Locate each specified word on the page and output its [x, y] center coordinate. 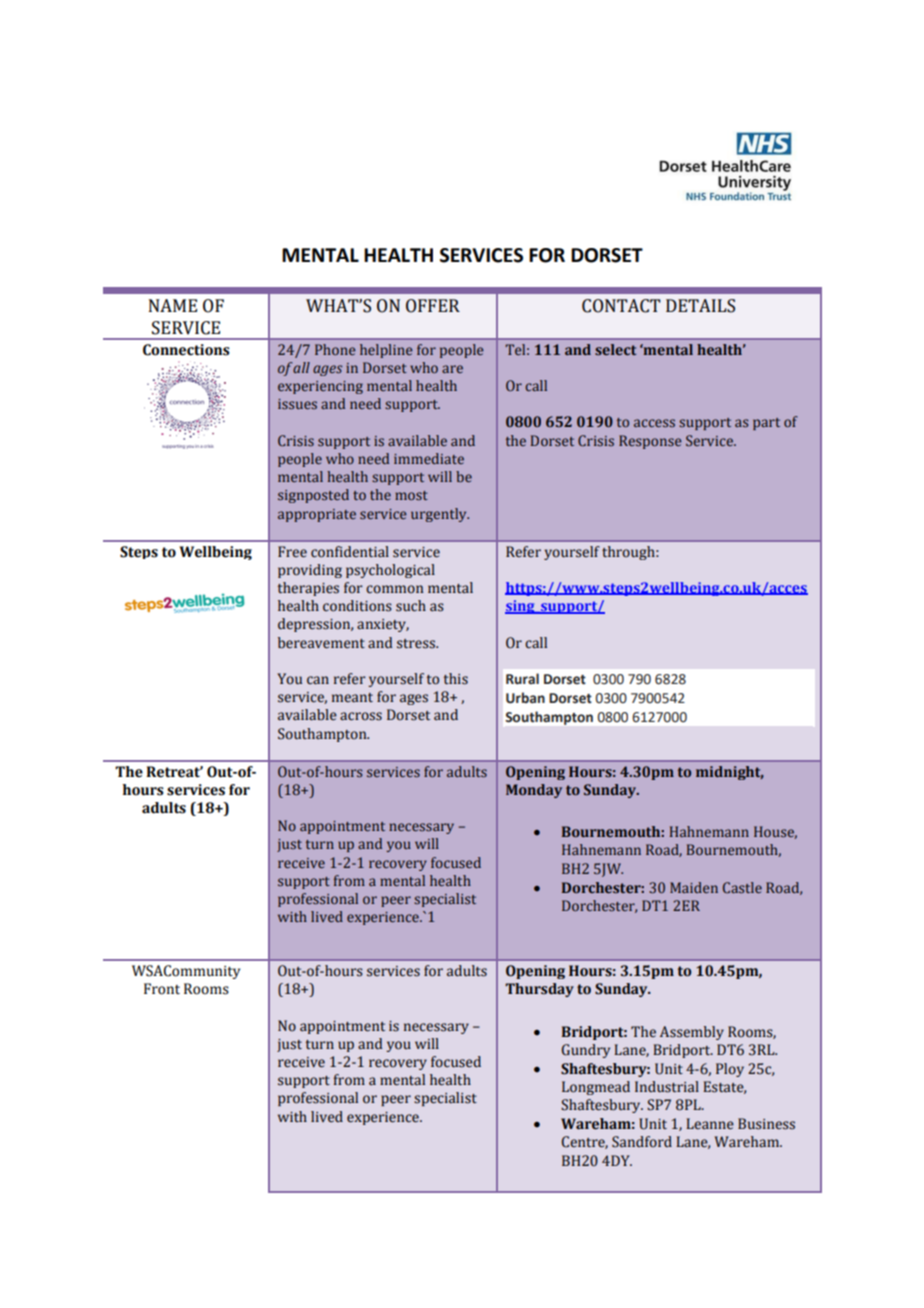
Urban [525, 698]
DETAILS [700, 306]
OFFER [433, 306]
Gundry [586, 1051]
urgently [440, 515]
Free [292, 552]
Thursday [539, 990]
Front [162, 989]
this [456, 679]
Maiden [694, 887]
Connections [186, 350]
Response [650, 442]
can [318, 680]
